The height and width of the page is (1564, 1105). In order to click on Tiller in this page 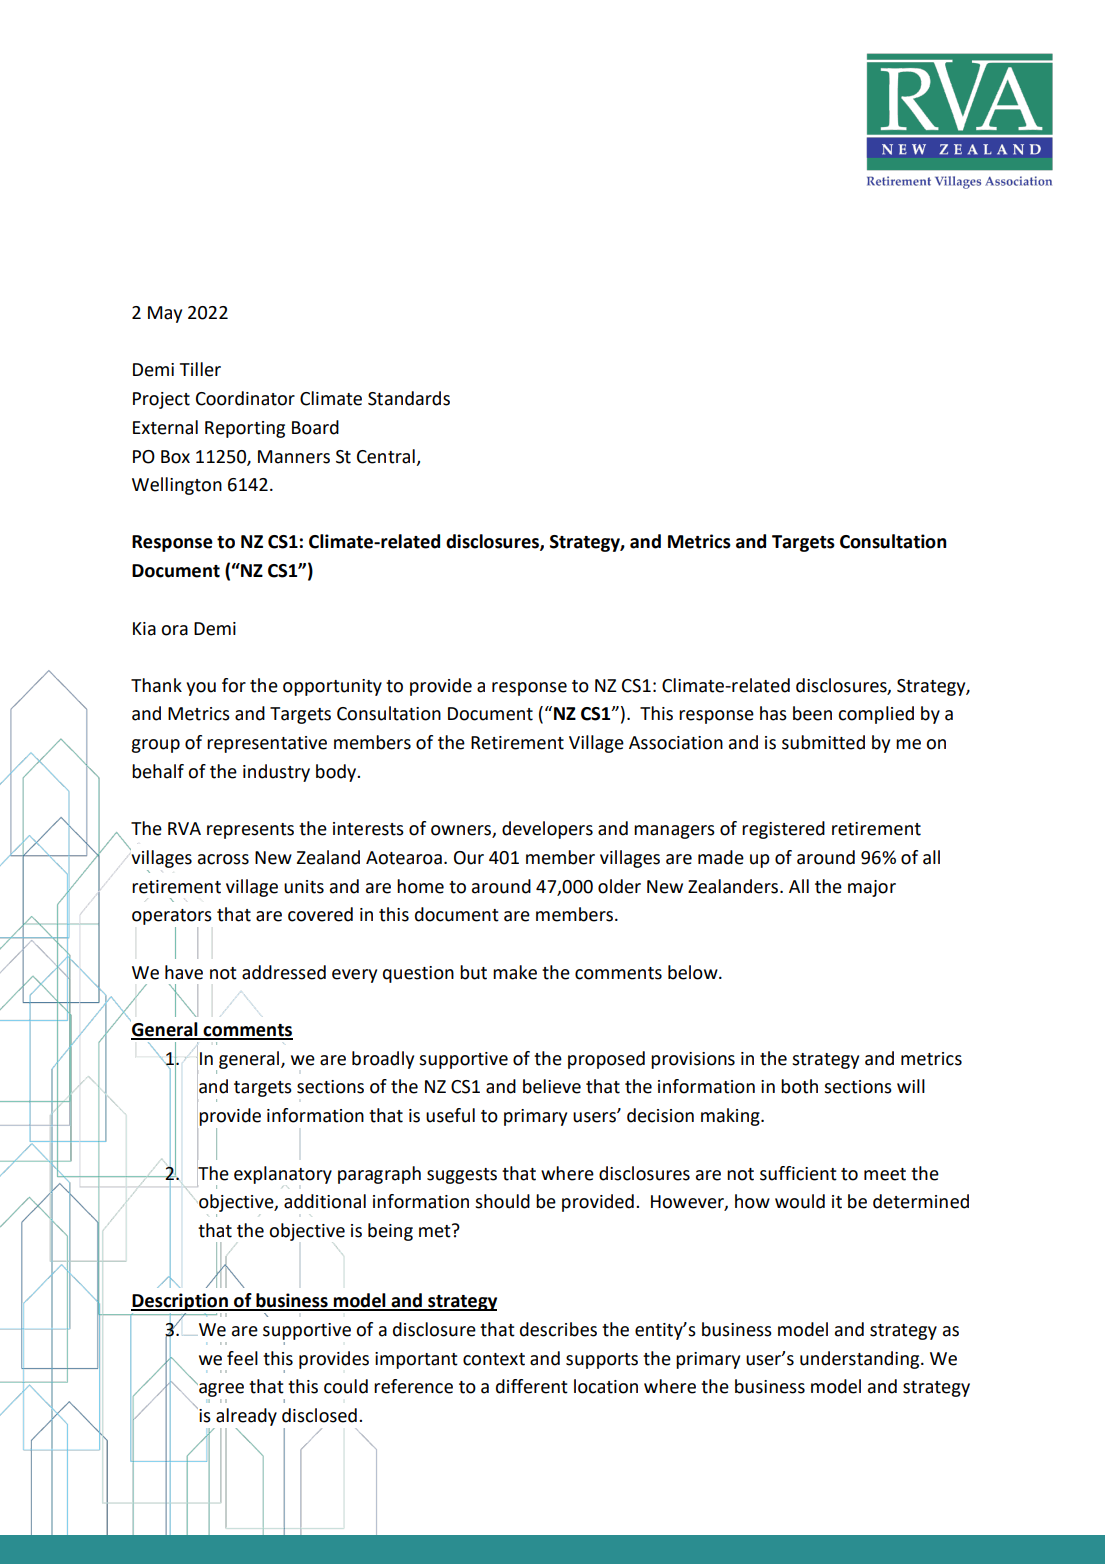, I will do `click(200, 369)`.
